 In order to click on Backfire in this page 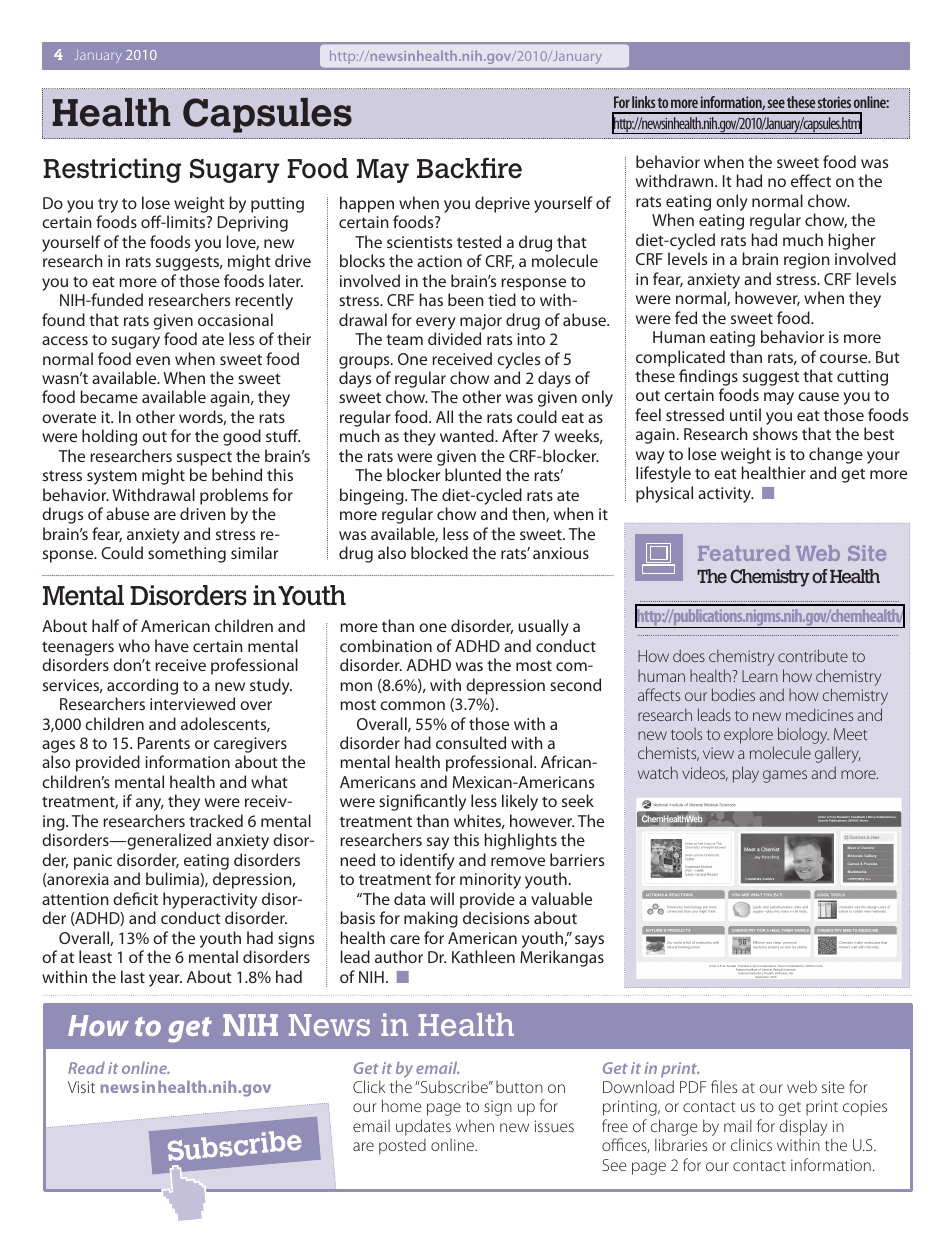, I will do `click(469, 168)`.
